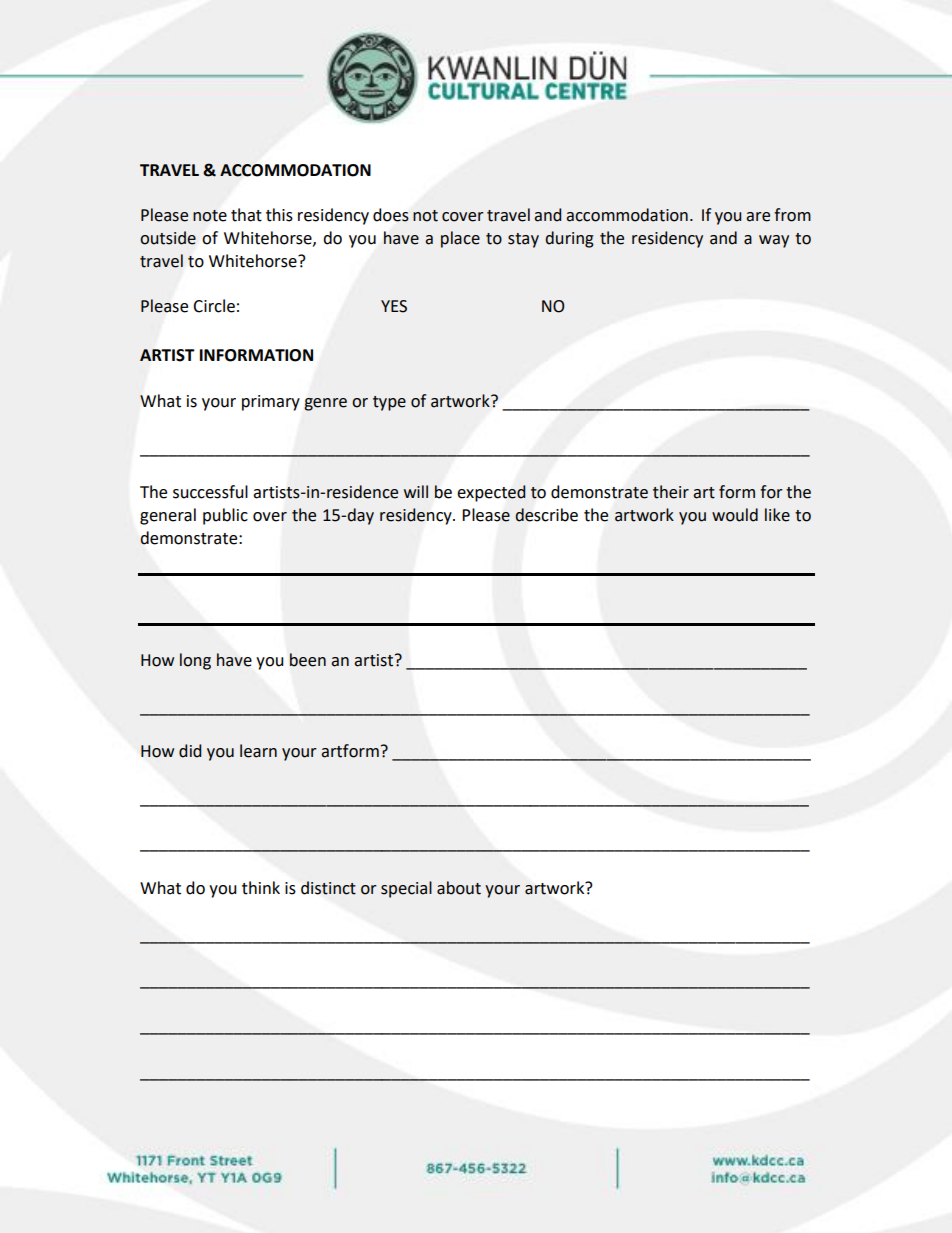 The image size is (952, 1233). Describe the element at coordinates (671, 492) in the screenshot. I see `their` at that location.
